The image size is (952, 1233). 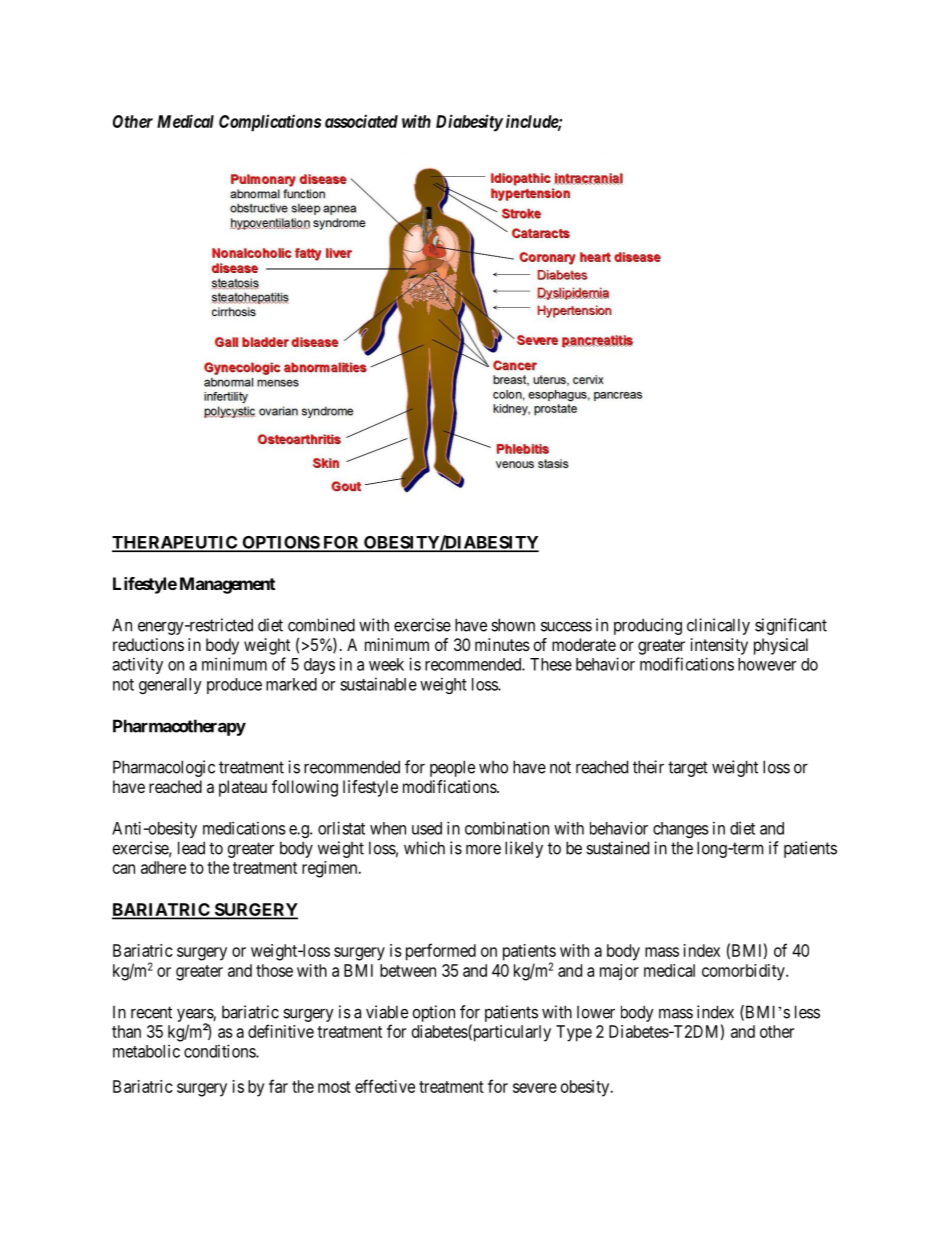 What do you see at coordinates (513, 625) in the screenshot?
I see `shown` at bounding box center [513, 625].
